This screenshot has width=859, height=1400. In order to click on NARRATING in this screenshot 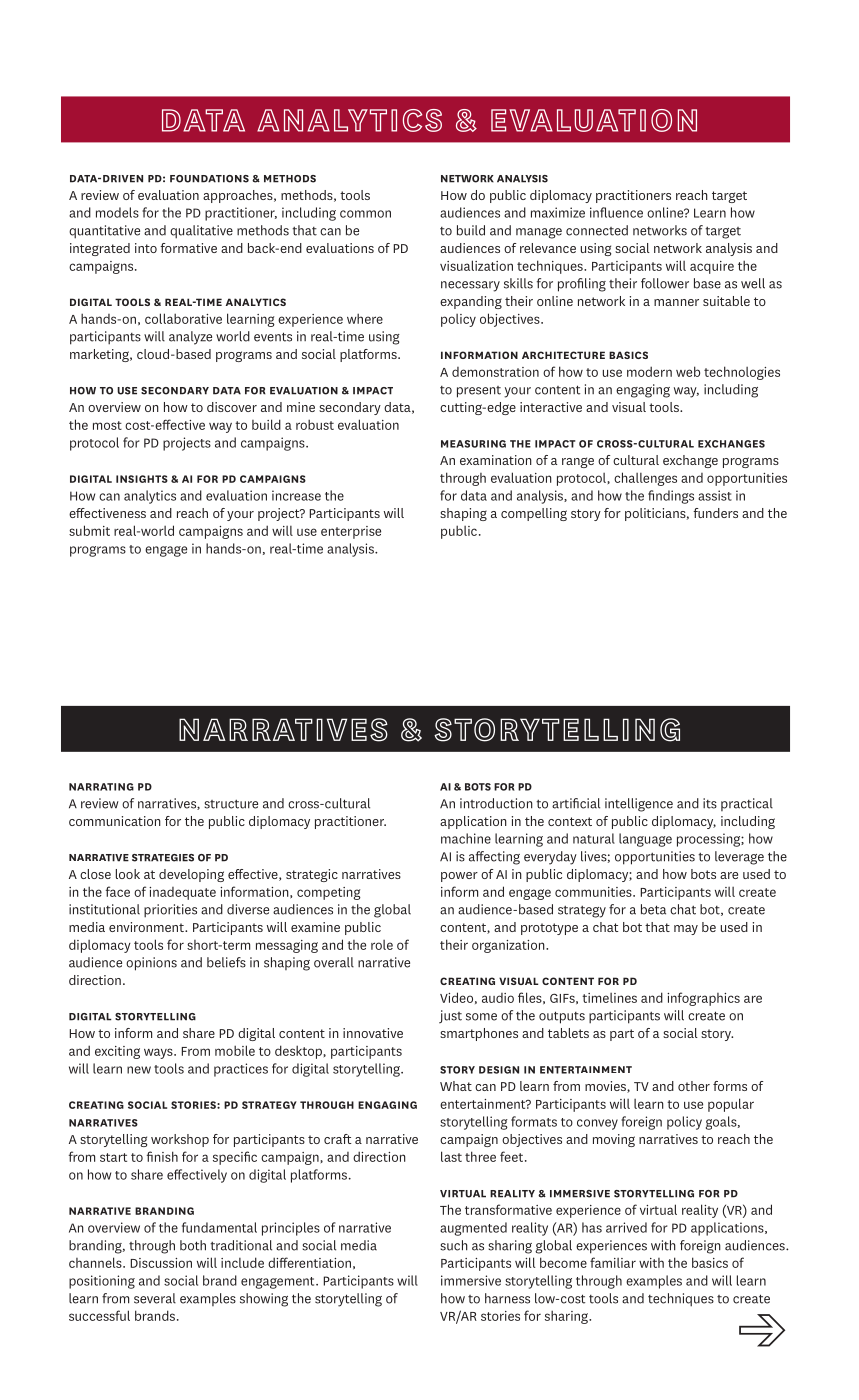, I will do `click(101, 787)`.
